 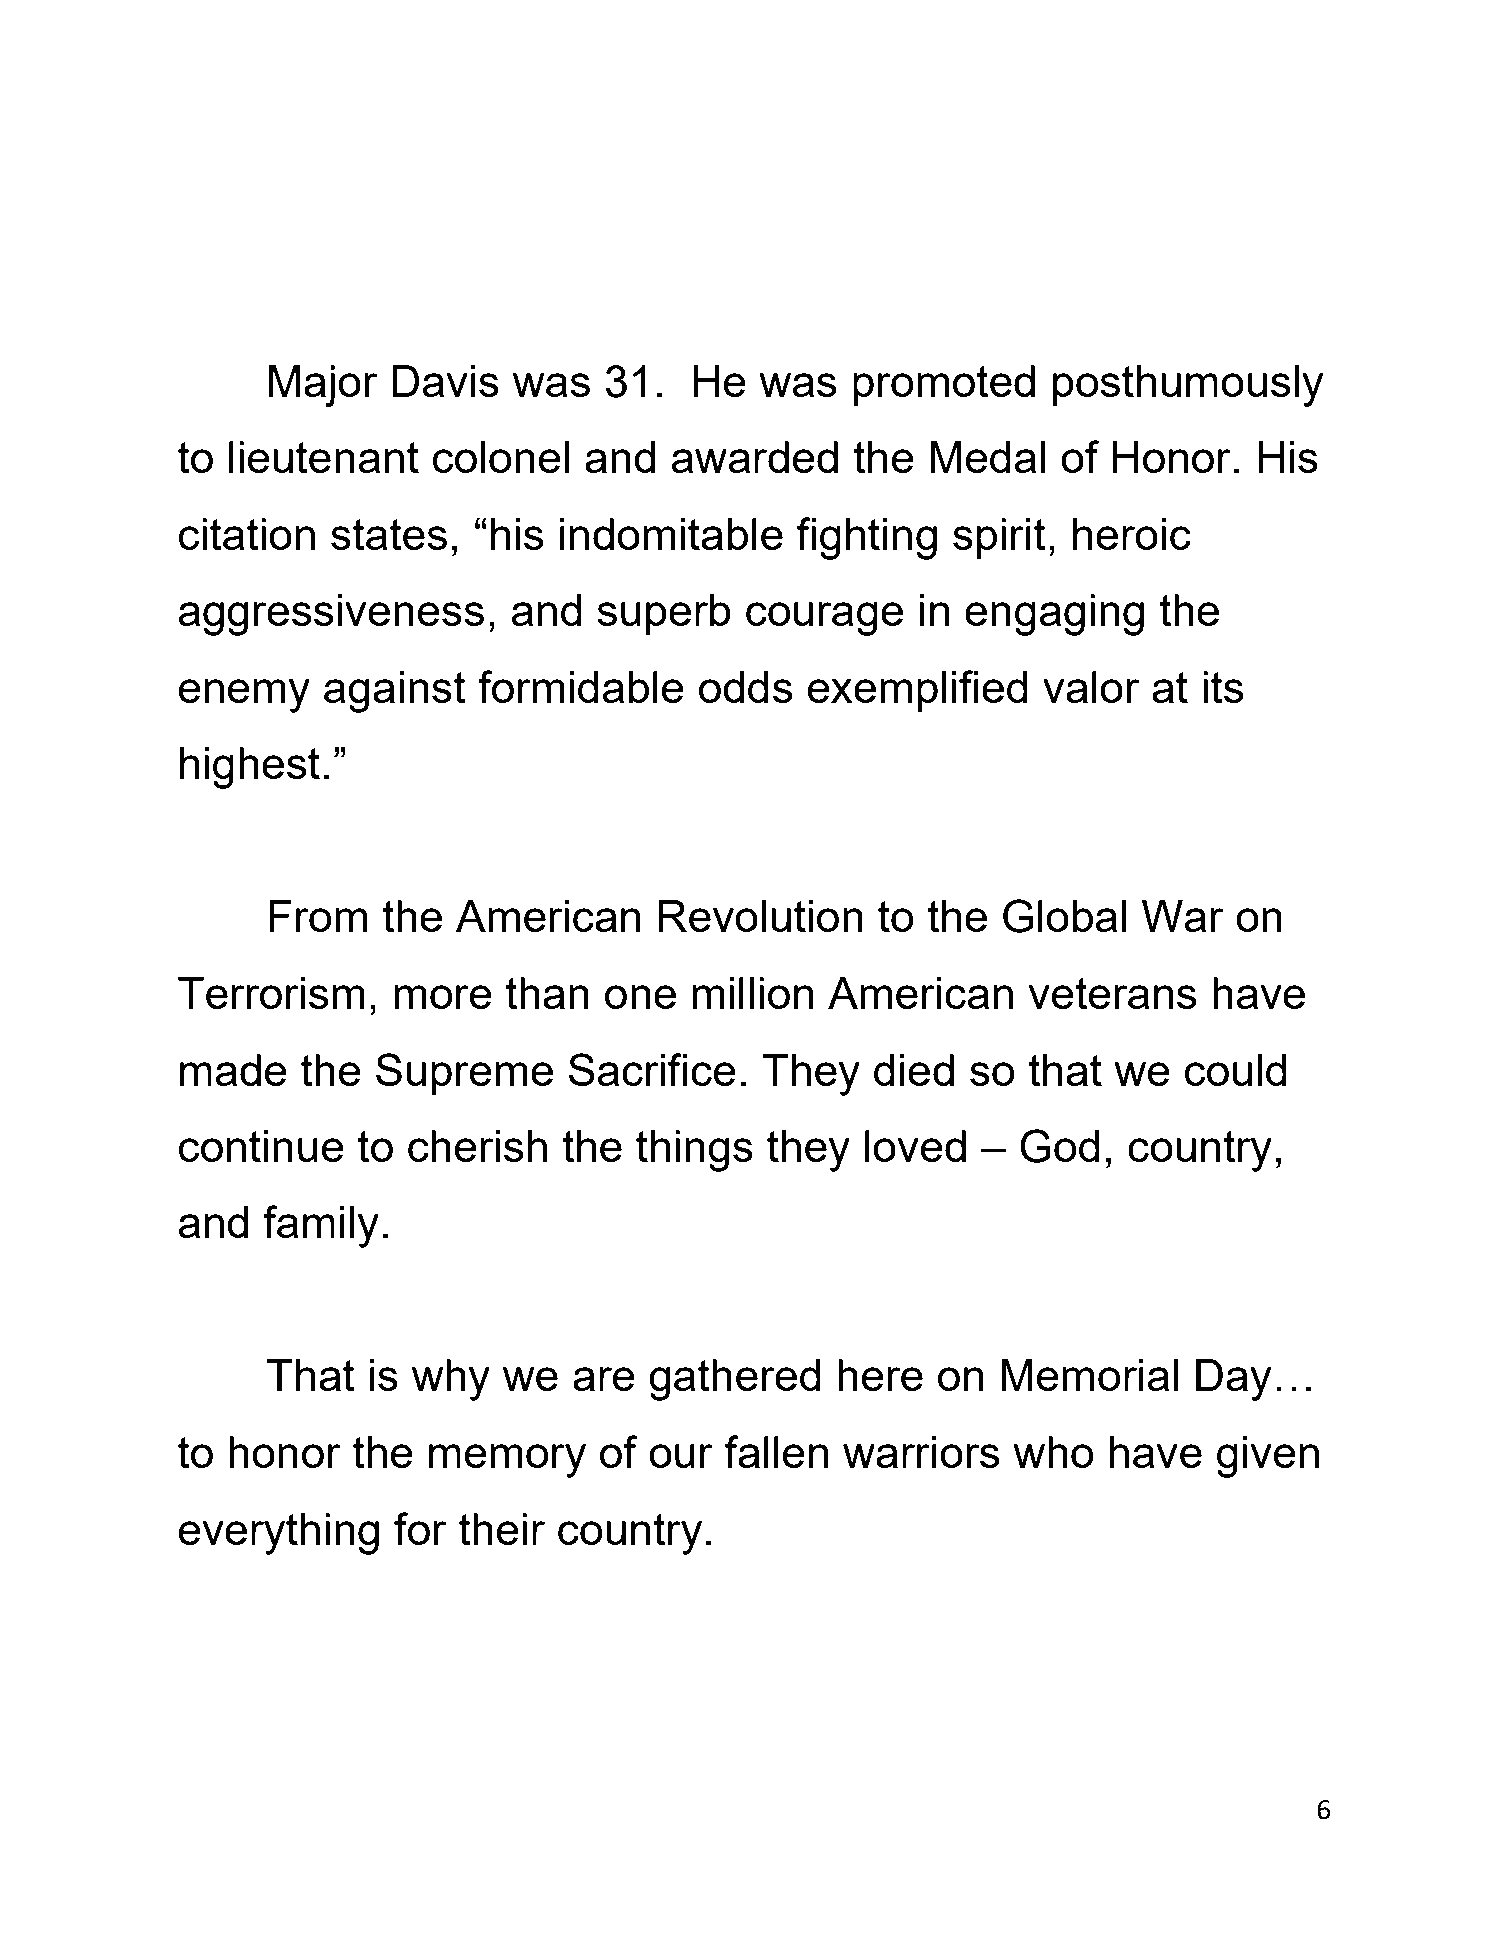 I want to click on posthumously, so click(x=1188, y=386).
